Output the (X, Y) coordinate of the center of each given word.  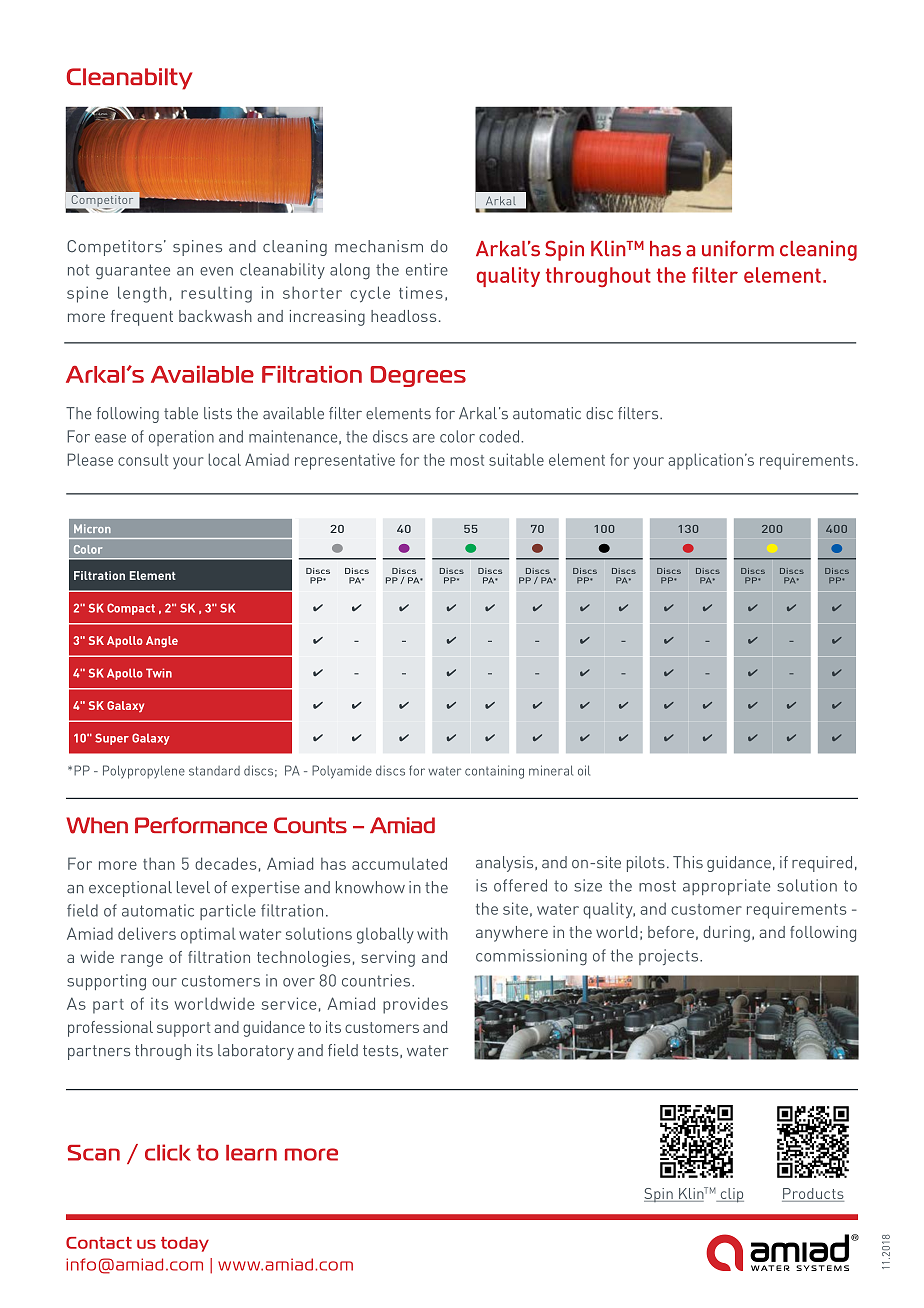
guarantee (133, 272)
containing (494, 772)
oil (584, 770)
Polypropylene (144, 772)
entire (427, 269)
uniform (738, 248)
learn (251, 1153)
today (185, 1244)
